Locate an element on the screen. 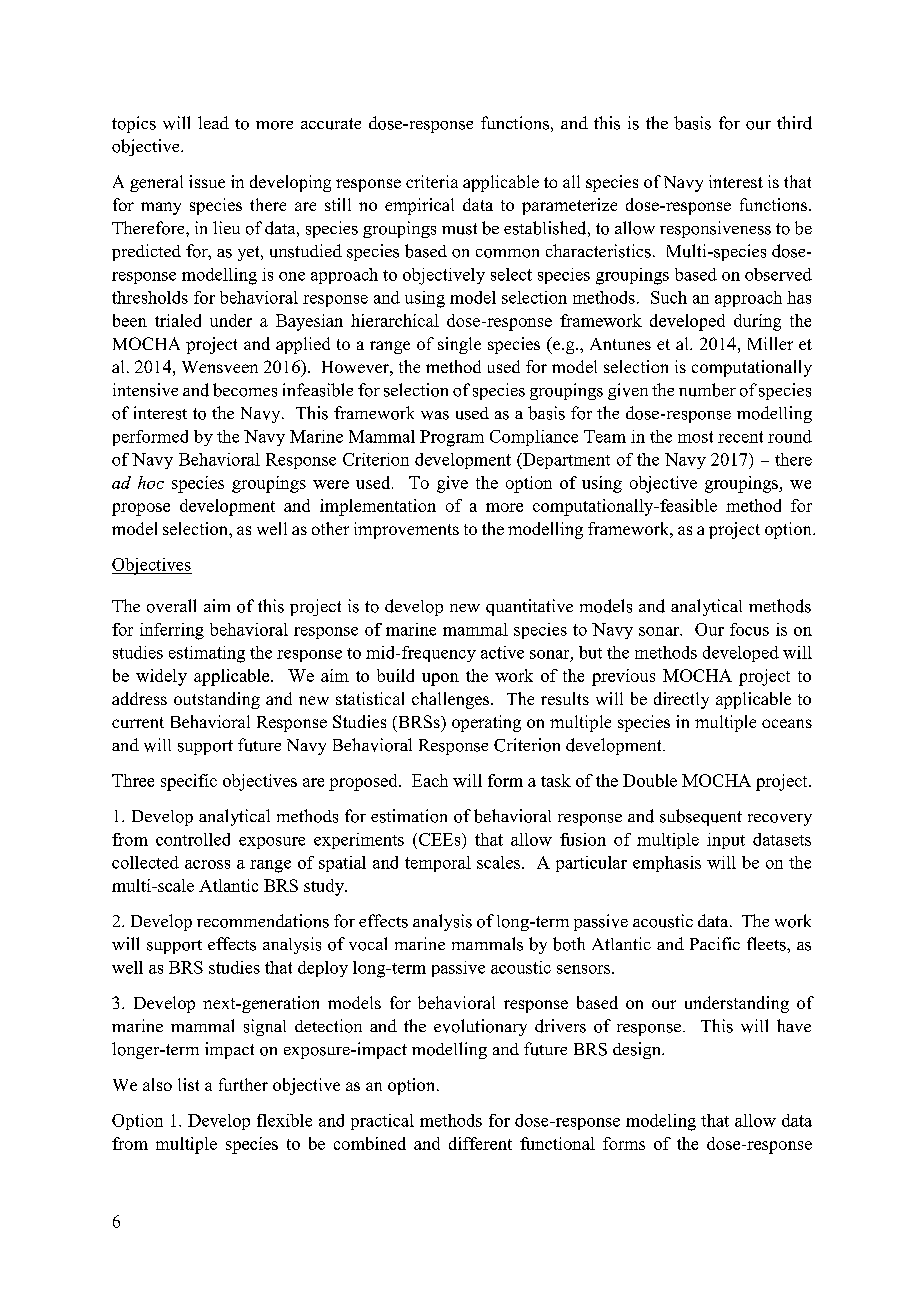  across is located at coordinates (207, 864).
